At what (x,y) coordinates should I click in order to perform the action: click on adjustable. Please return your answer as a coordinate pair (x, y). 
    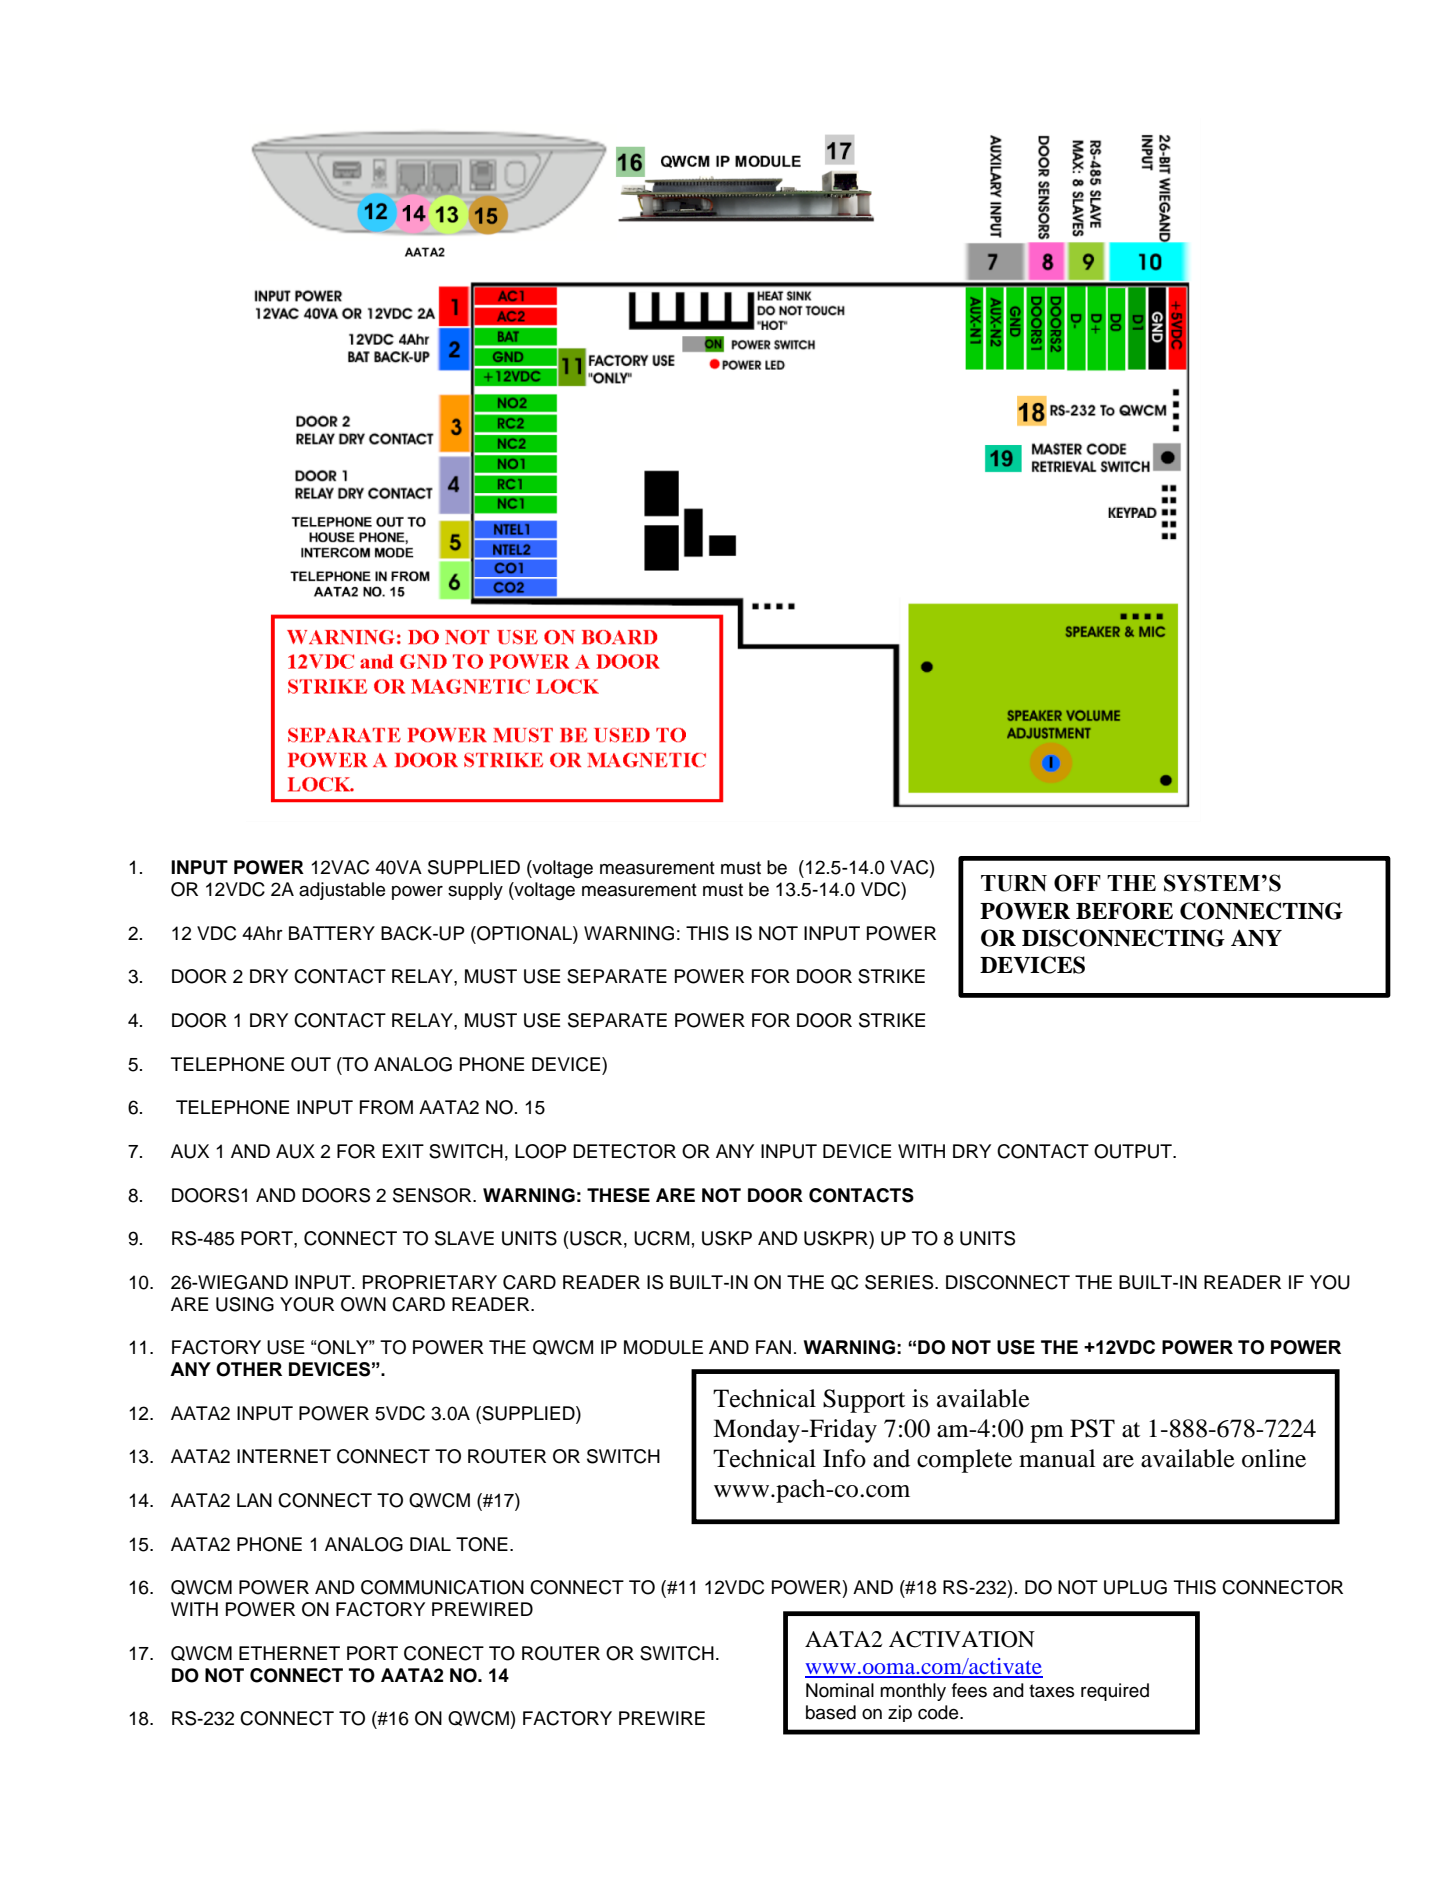
    Looking at the image, I should click on (342, 891).
